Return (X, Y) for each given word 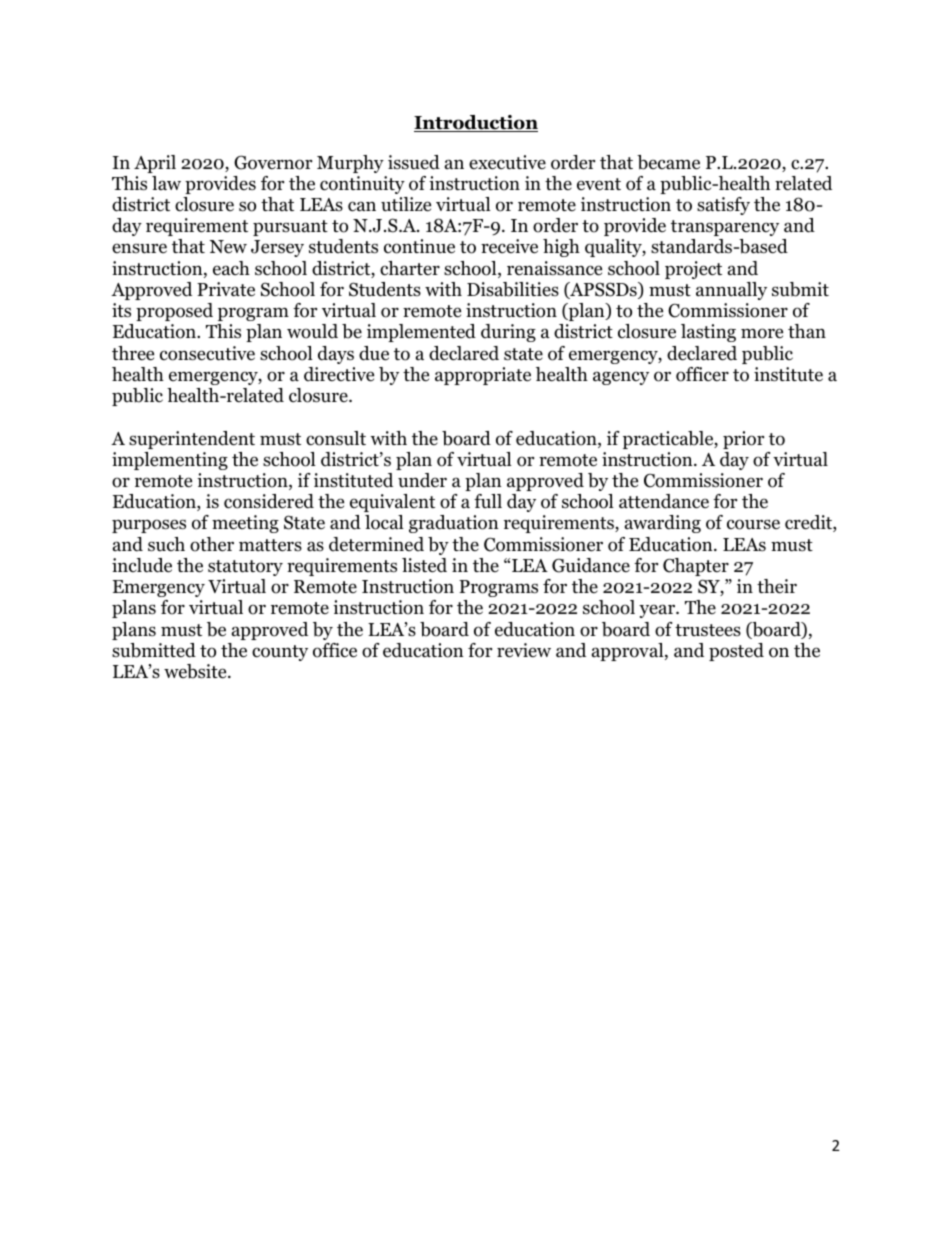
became (668, 162)
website (196, 671)
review (524, 650)
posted (736, 652)
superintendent (192, 440)
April (155, 164)
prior (743, 440)
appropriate (483, 376)
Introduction (476, 123)
